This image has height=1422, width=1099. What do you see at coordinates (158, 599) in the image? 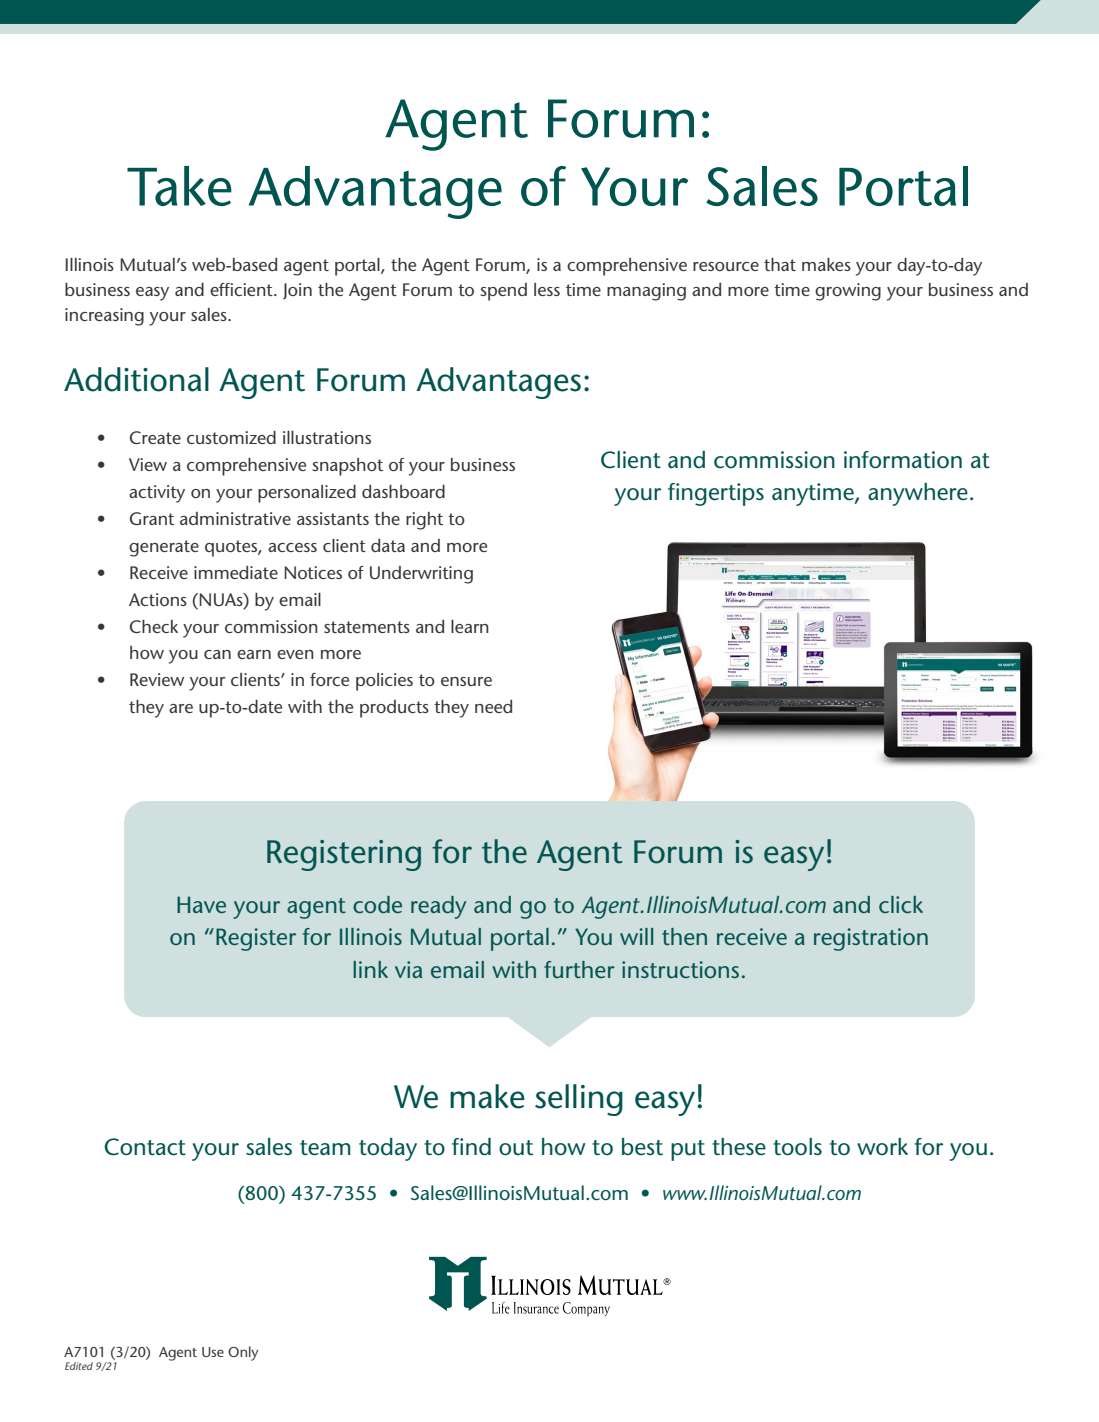
I see `Actions` at bounding box center [158, 599].
